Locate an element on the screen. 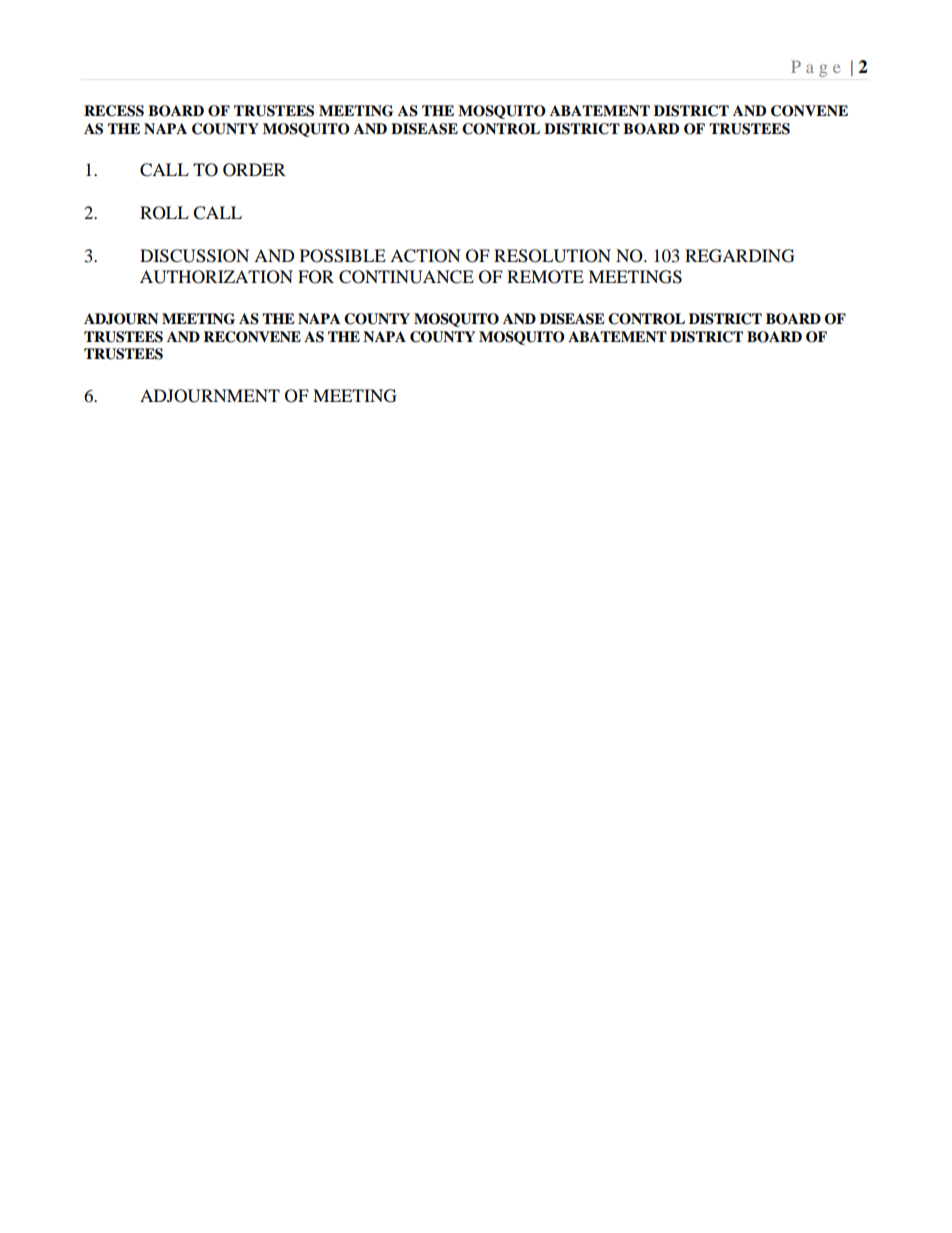 This screenshot has width=952, height=1233. RECESS is located at coordinates (114, 111).
